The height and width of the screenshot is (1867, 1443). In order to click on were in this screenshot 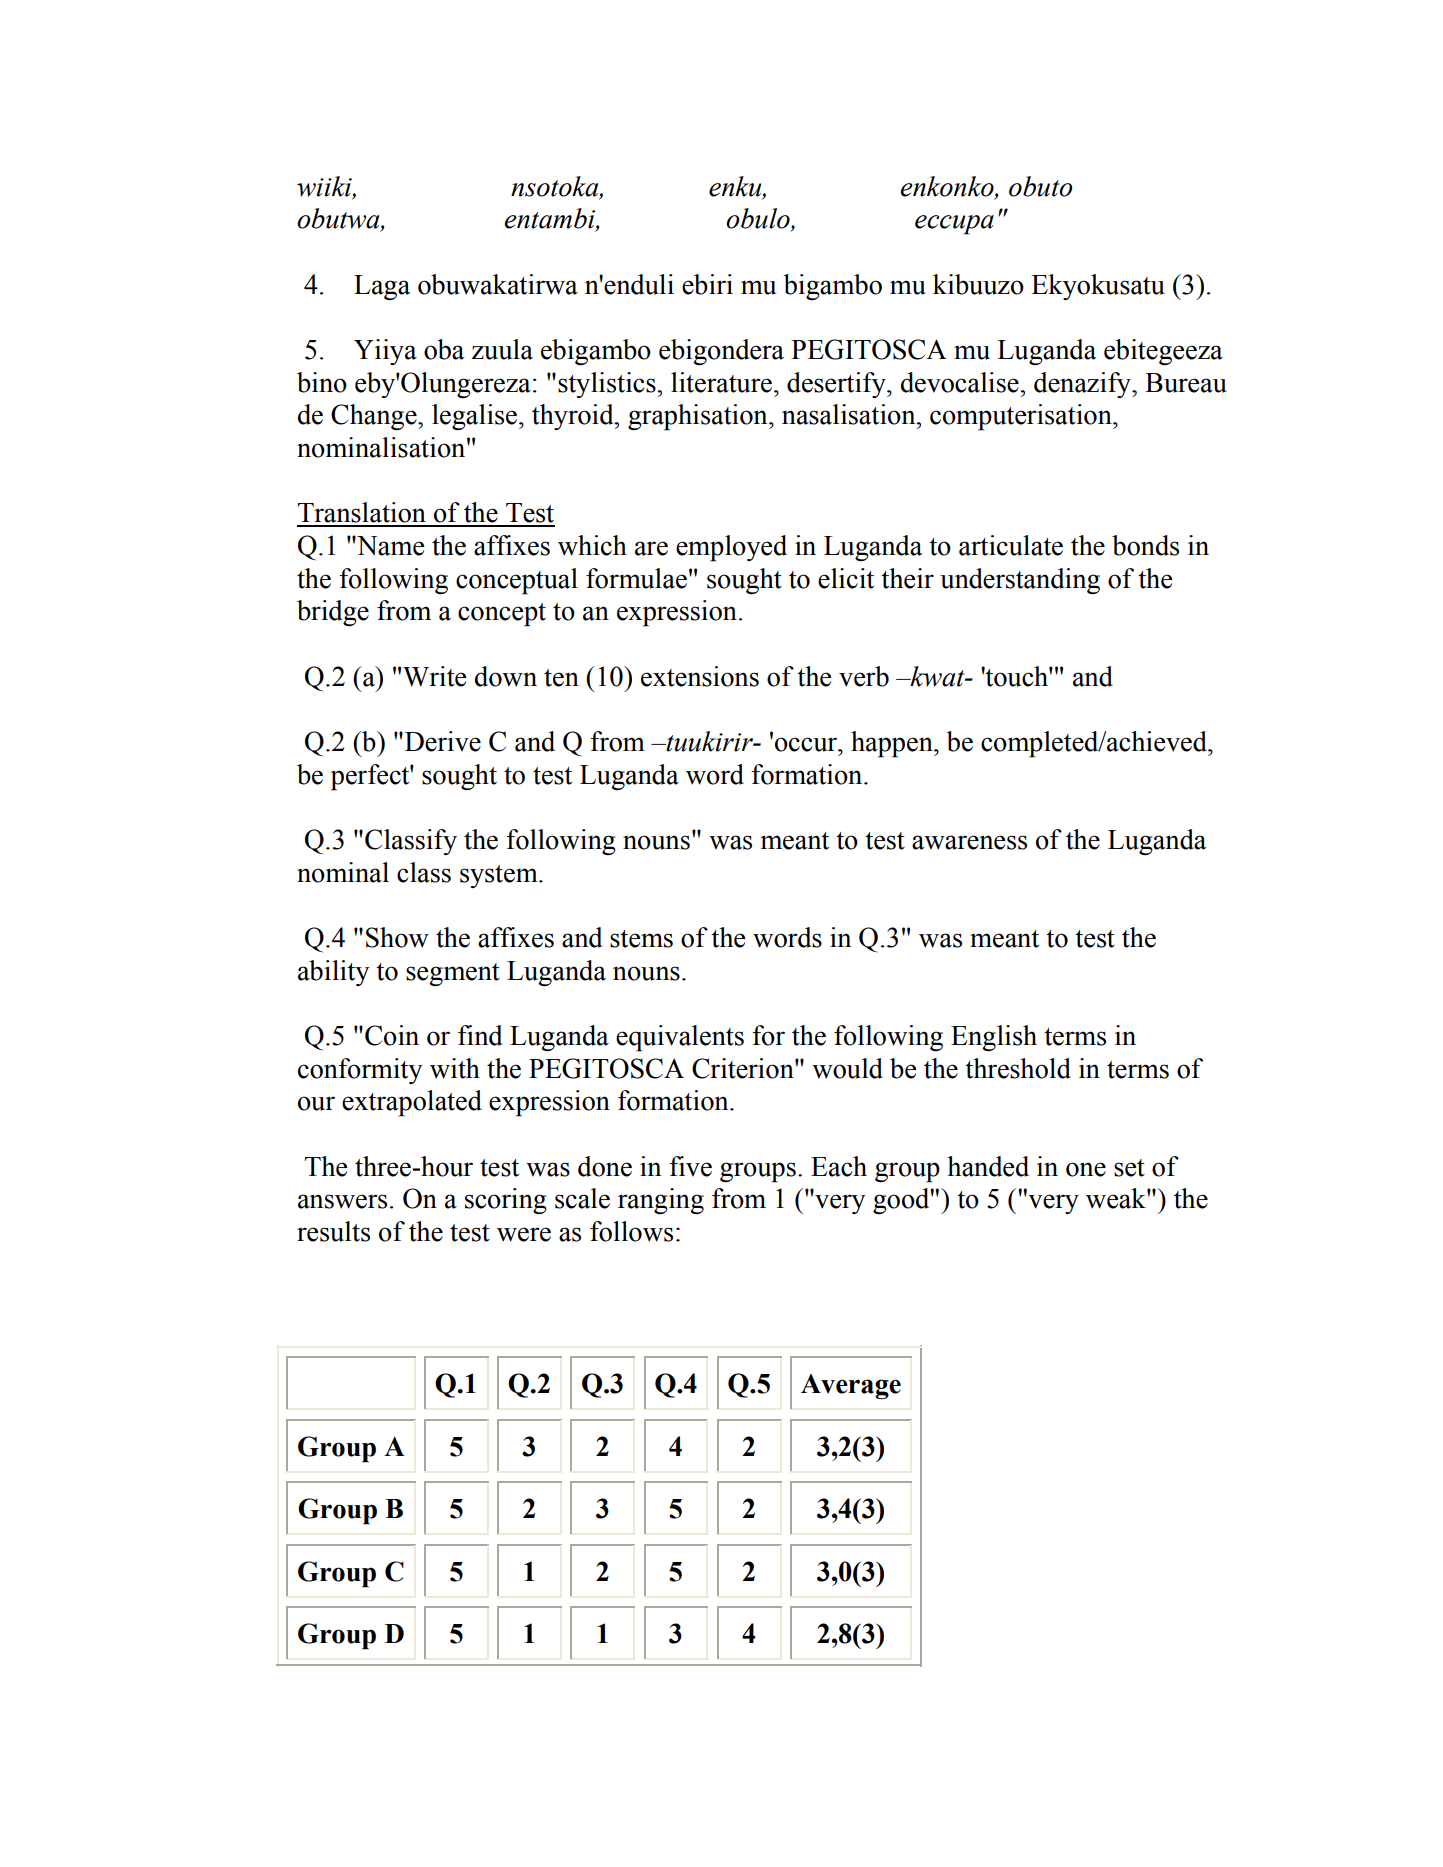, I will do `click(524, 1234)`.
